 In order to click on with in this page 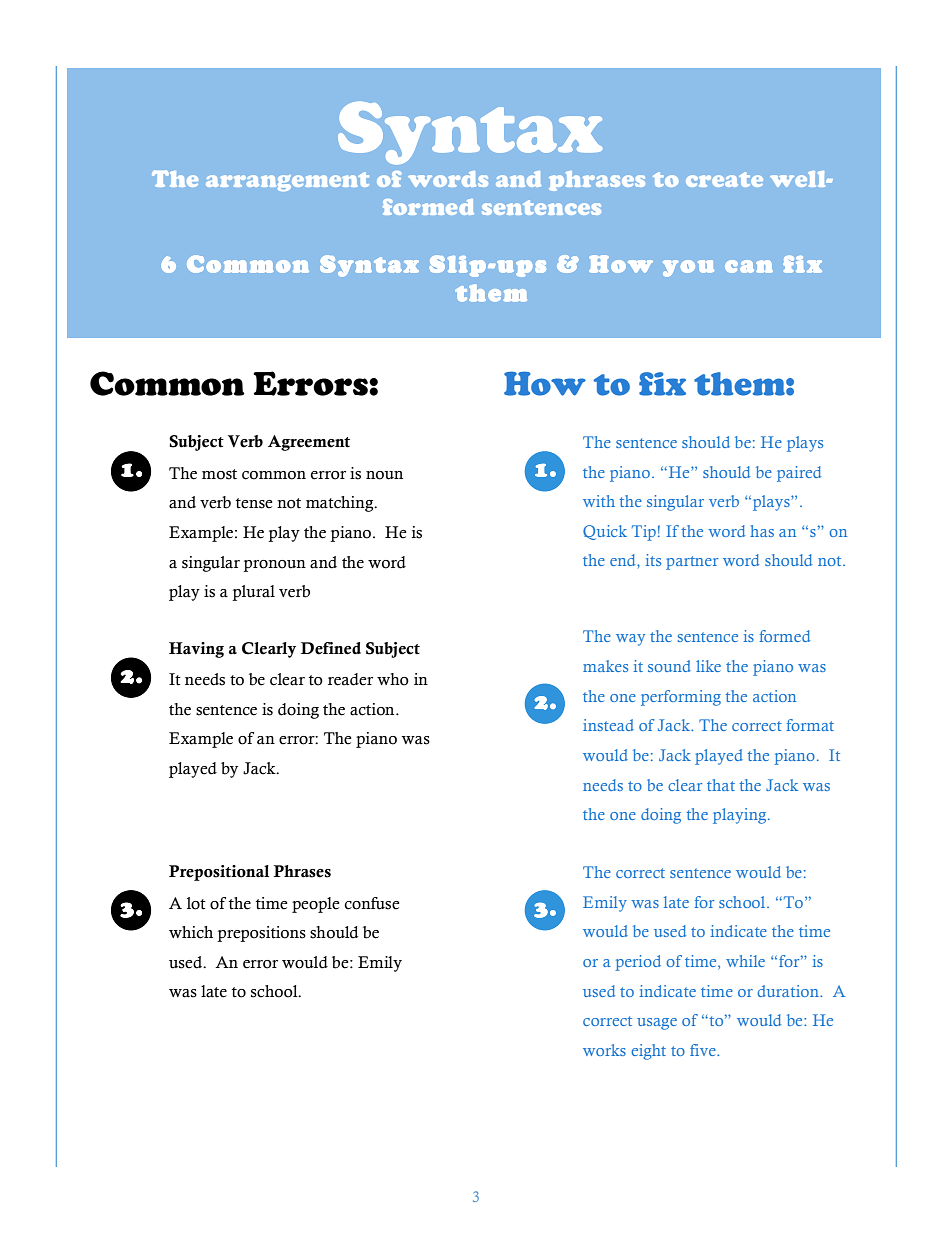, I will do `click(599, 501)`.
